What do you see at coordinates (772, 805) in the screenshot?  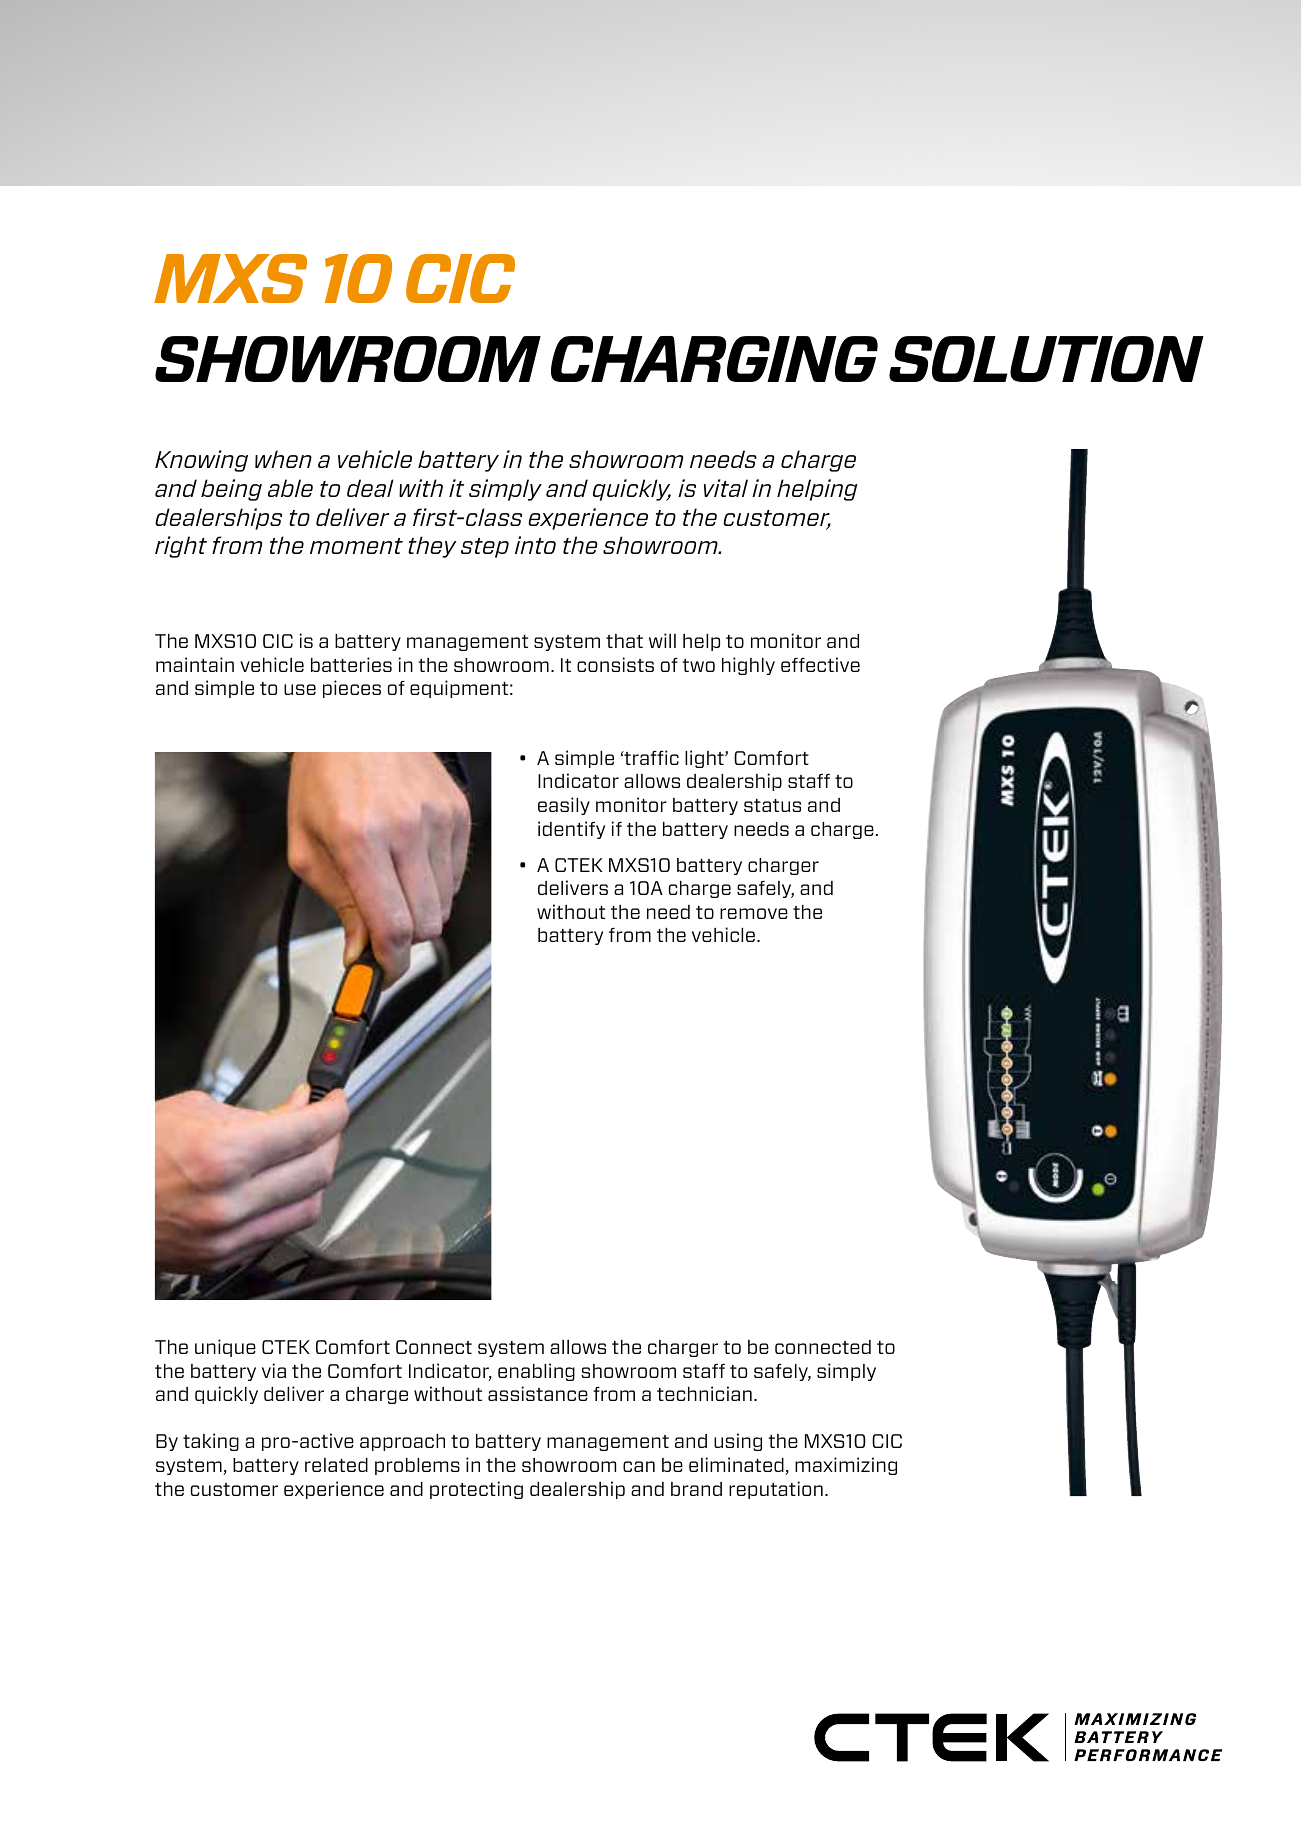 I see `status` at bounding box center [772, 805].
